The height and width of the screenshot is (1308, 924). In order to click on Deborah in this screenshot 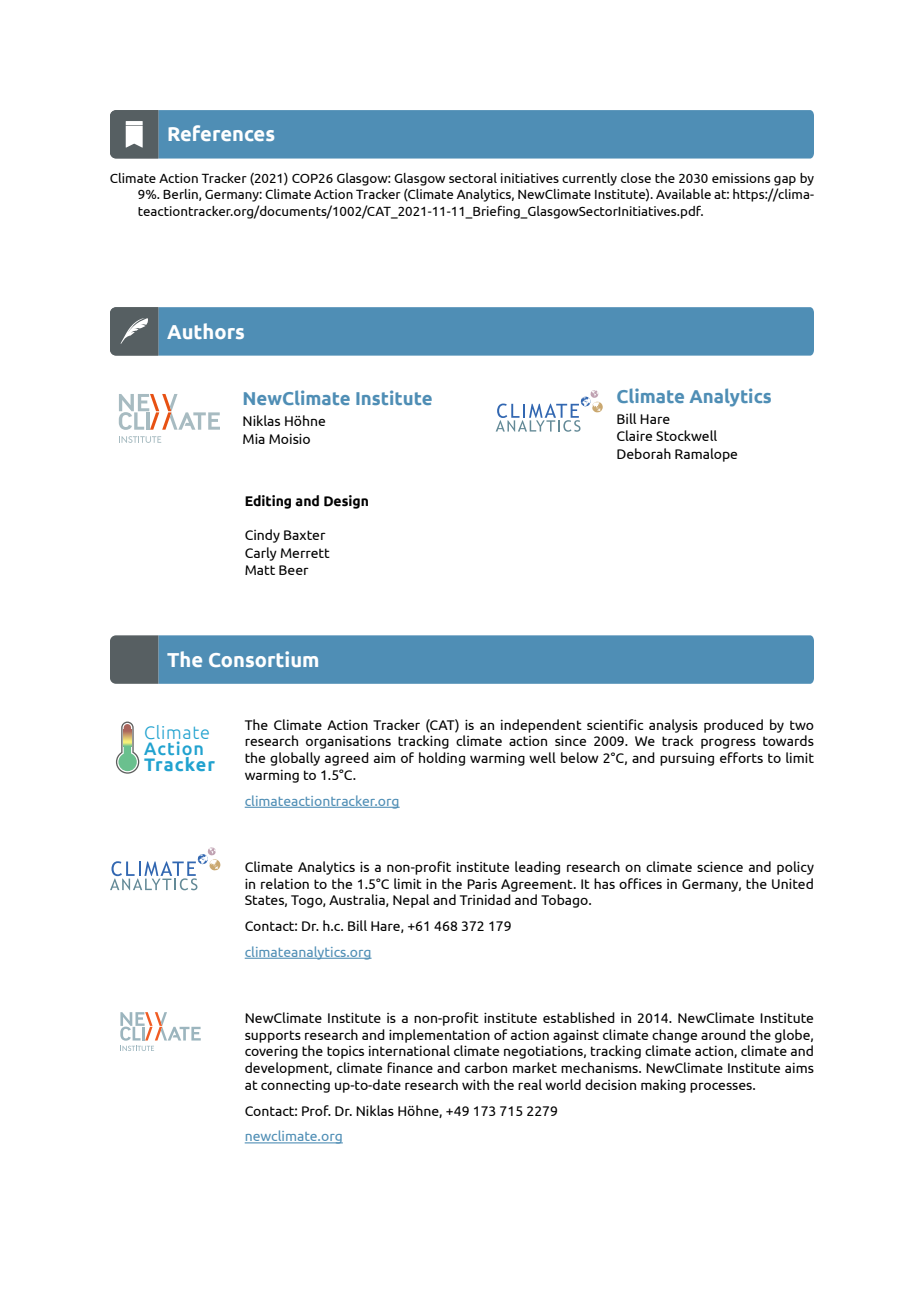, I will do `click(644, 453)`.
